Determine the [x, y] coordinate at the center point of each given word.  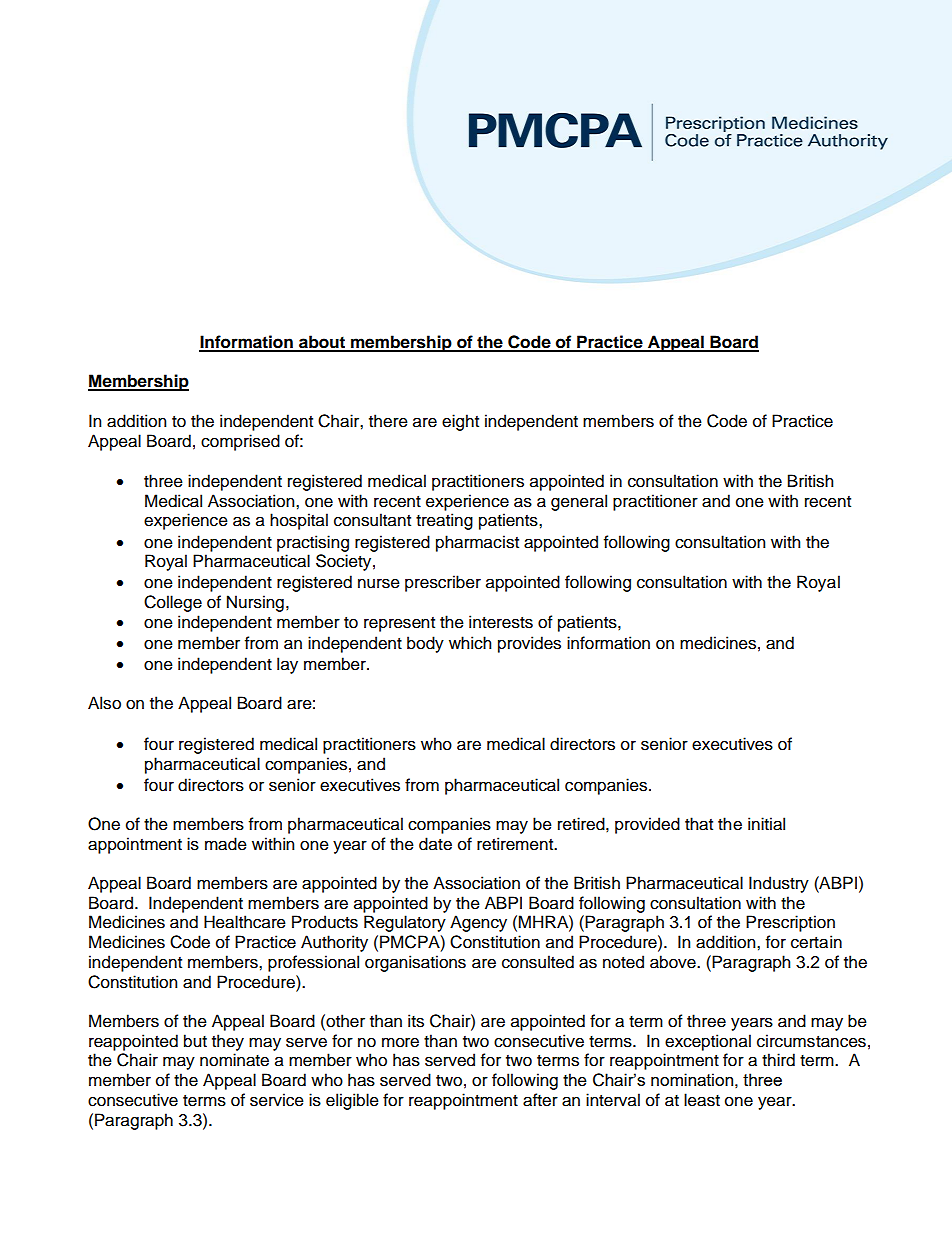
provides [529, 644]
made [226, 844]
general [579, 502]
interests [501, 622]
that [699, 824]
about [322, 343]
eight [460, 422]
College [173, 603]
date [435, 844]
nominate [234, 1060]
